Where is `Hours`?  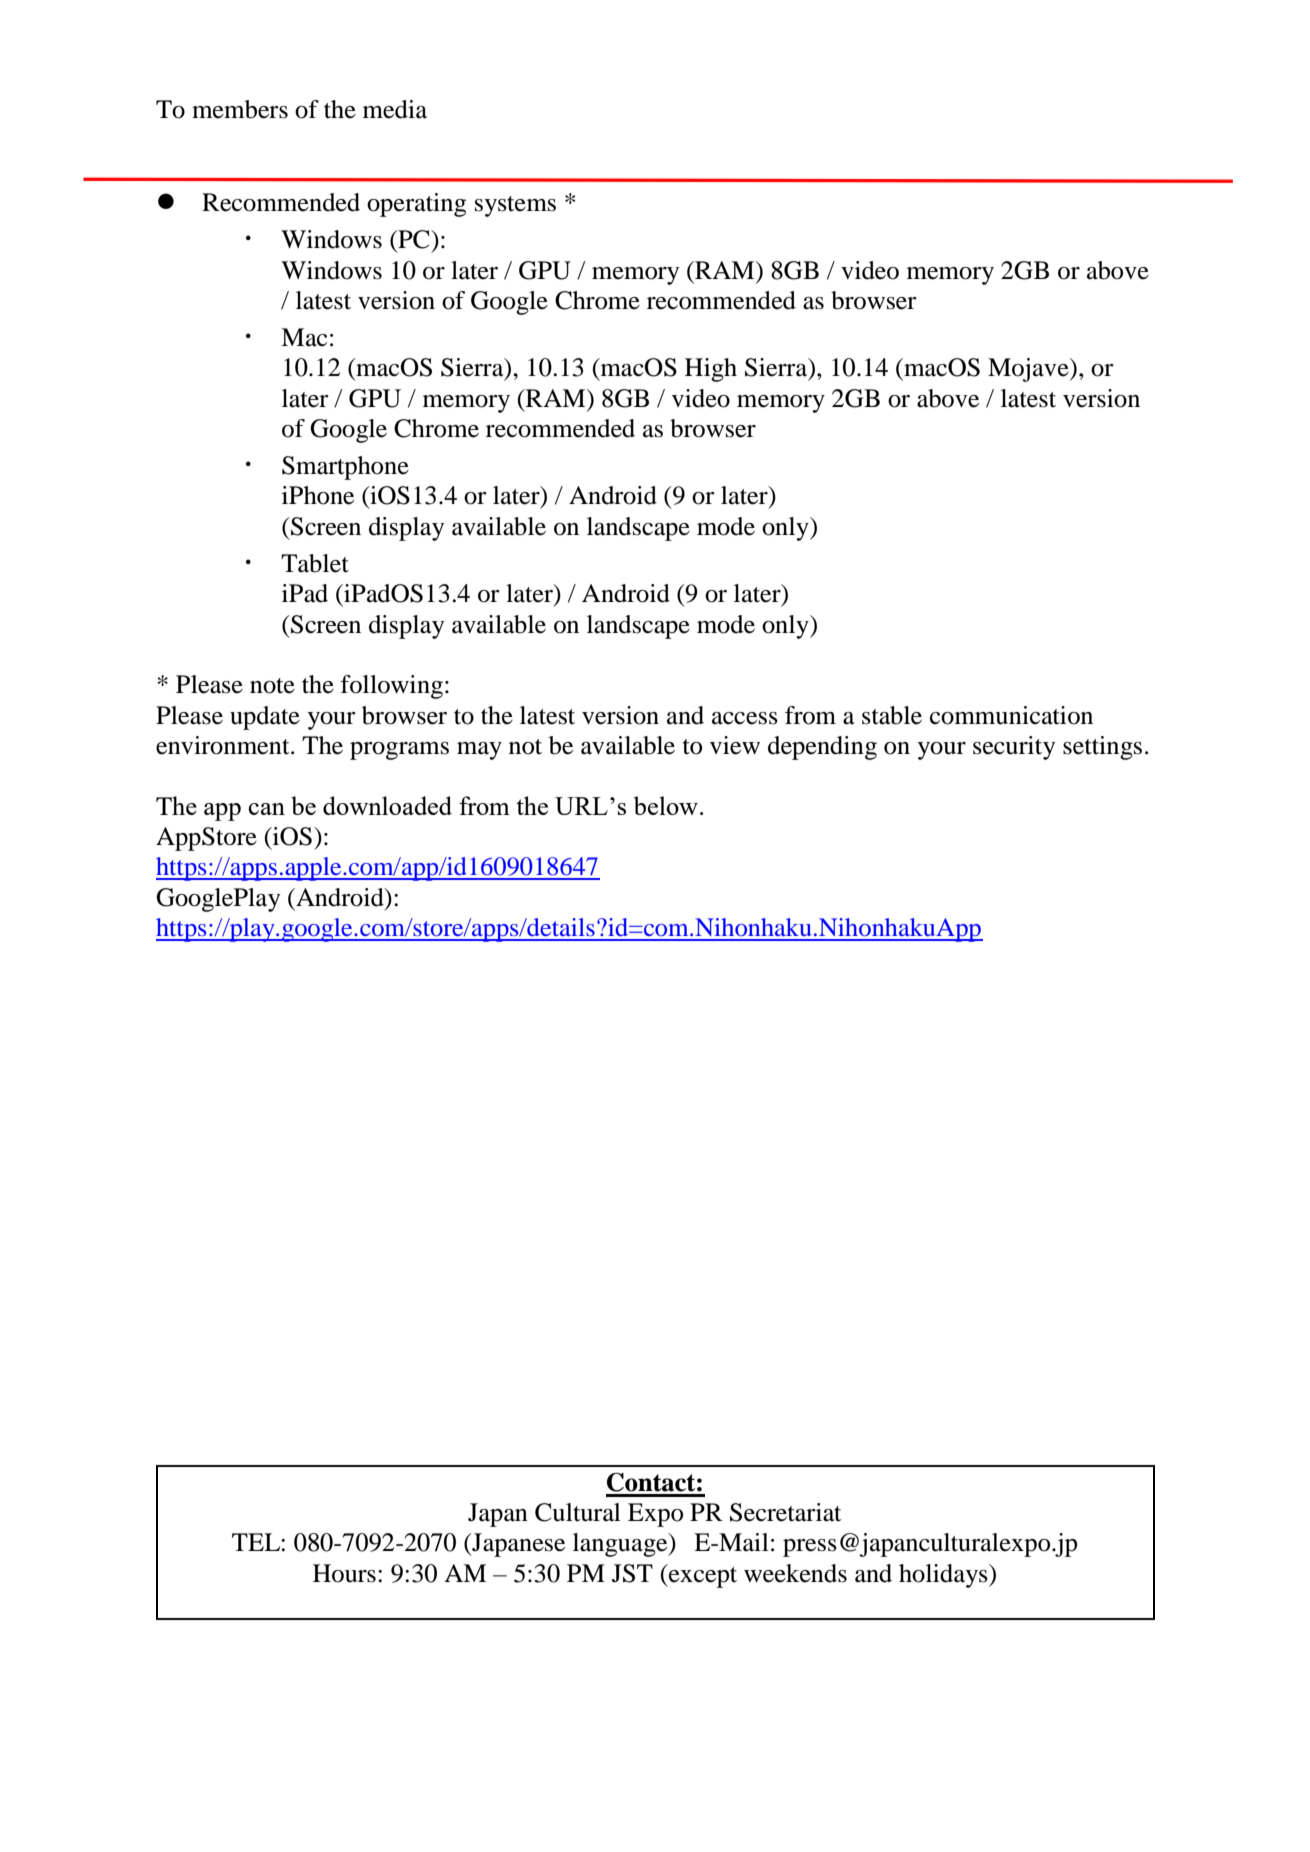
Hours is located at coordinates (344, 1573).
